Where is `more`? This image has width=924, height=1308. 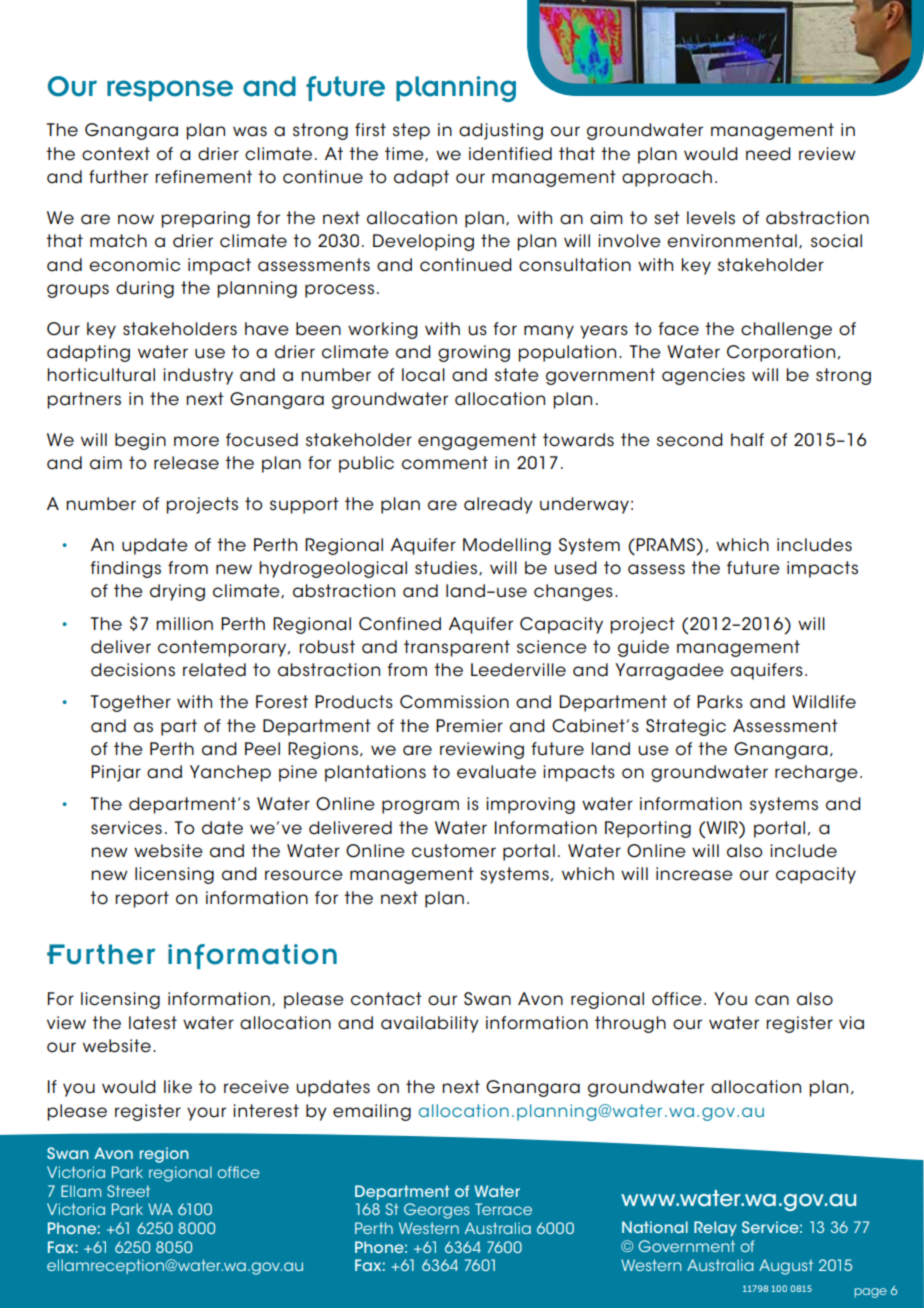
more is located at coordinates (196, 441).
